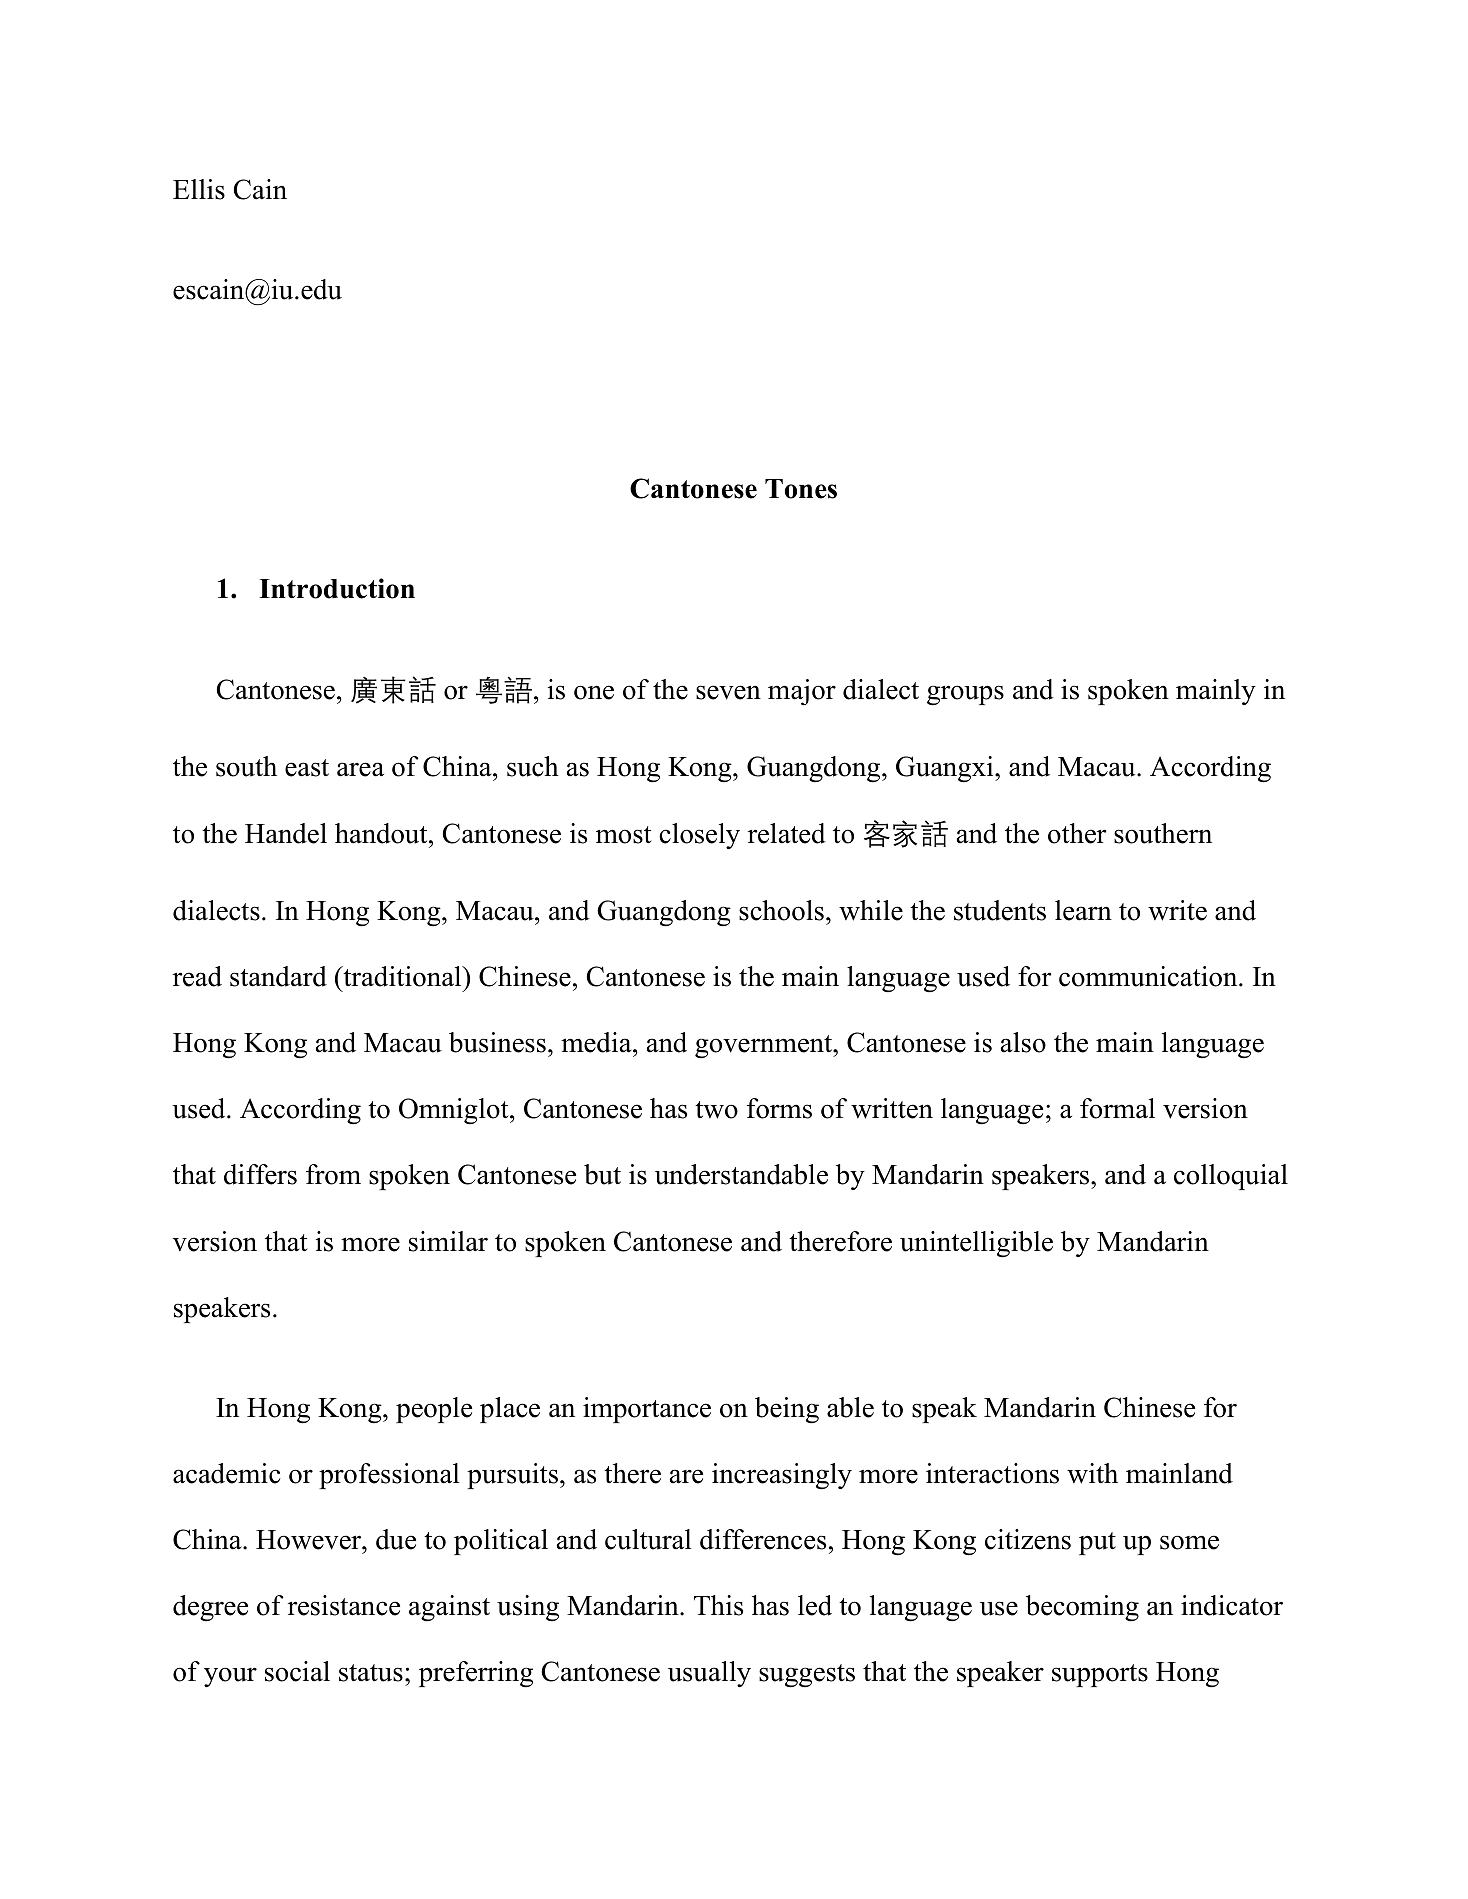 This screenshot has width=1468, height=1899. I want to click on similar, so click(448, 1241).
